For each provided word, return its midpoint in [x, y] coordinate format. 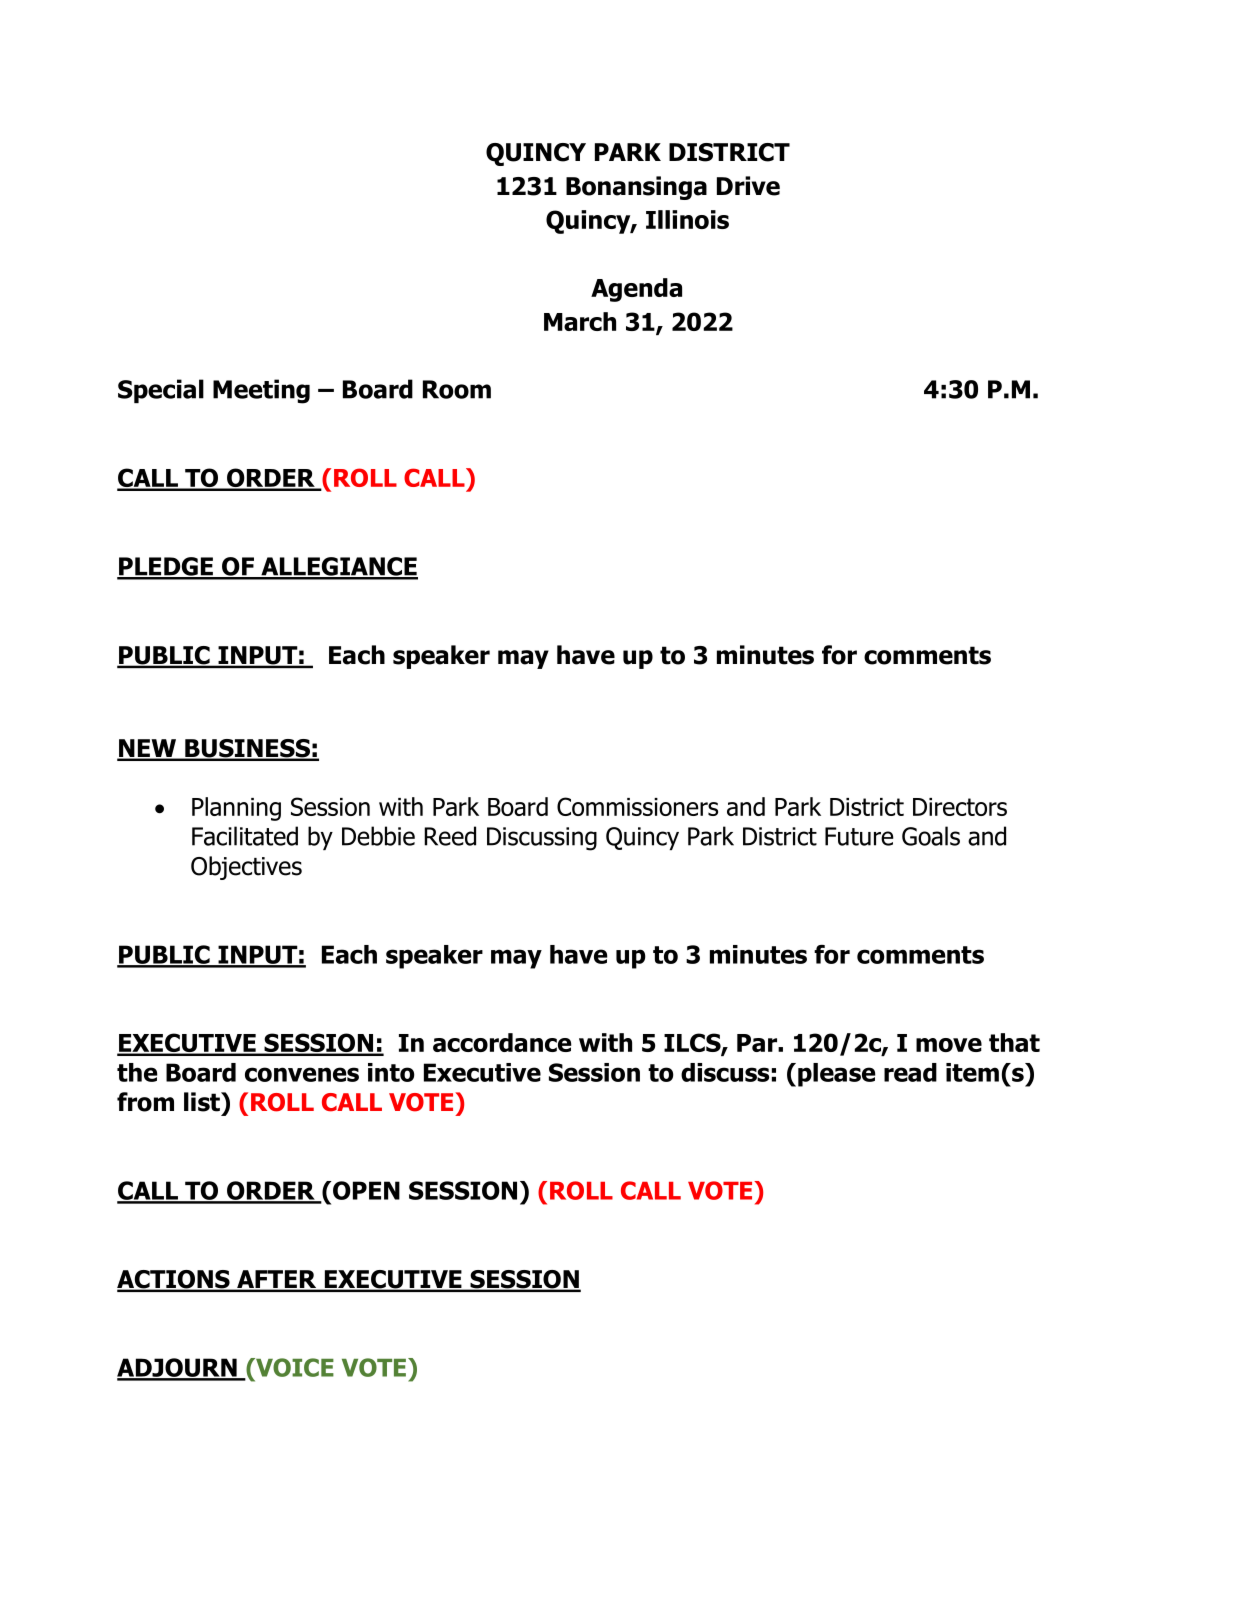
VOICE [294, 1367]
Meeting [261, 391]
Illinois [687, 219]
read [910, 1072]
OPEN [365, 1190]
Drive [748, 186]
